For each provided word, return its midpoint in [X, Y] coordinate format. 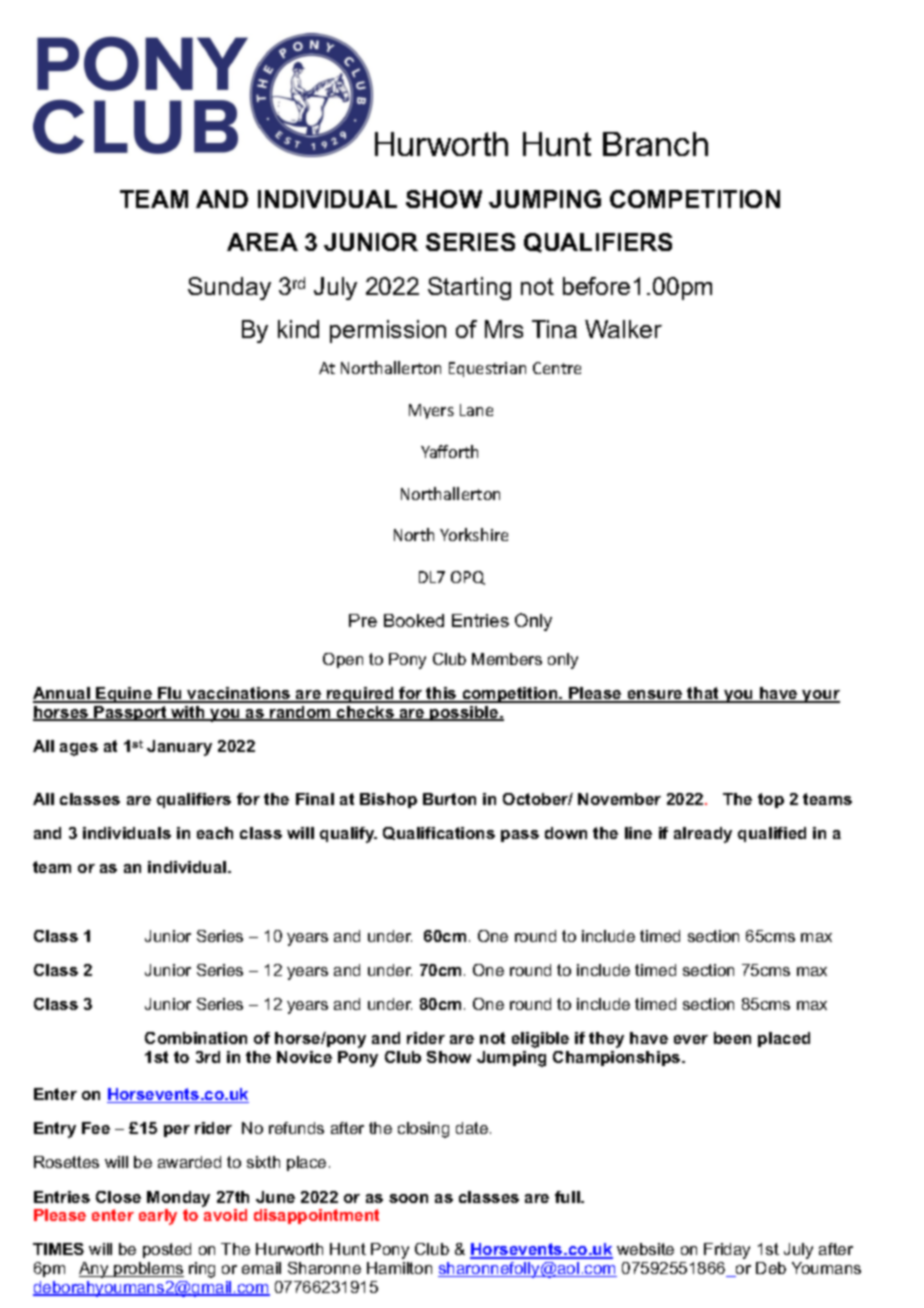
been [732, 1038]
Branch [655, 144]
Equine [124, 695]
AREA [262, 242]
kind [298, 329]
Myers [431, 411]
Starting [469, 288]
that [704, 694]
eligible [540, 1040]
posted [167, 1250]
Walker [623, 329]
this [442, 694]
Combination [196, 1038]
